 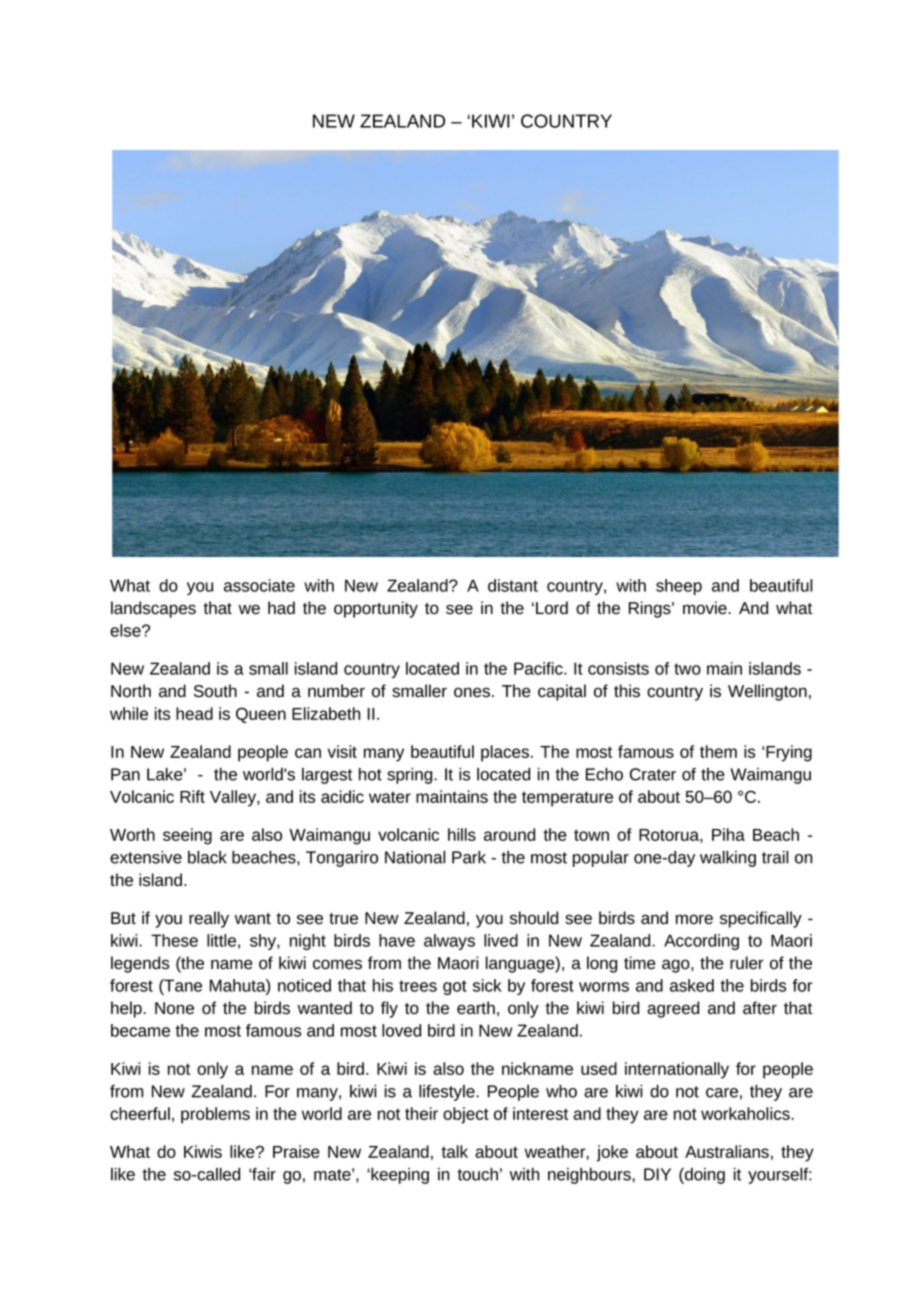 I want to click on Praise, so click(x=296, y=1151).
